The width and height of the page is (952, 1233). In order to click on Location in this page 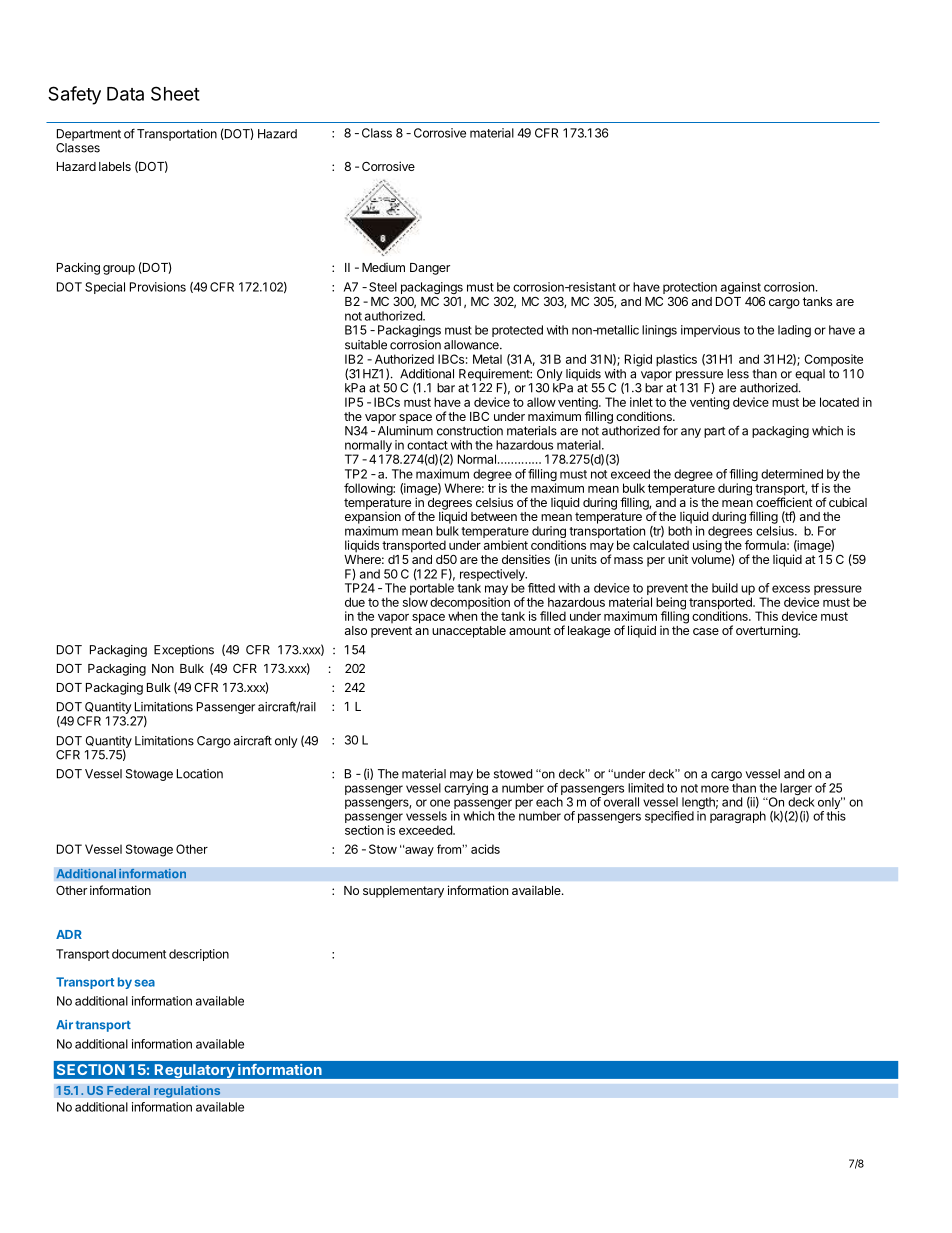, I will do `click(200, 774)`.
